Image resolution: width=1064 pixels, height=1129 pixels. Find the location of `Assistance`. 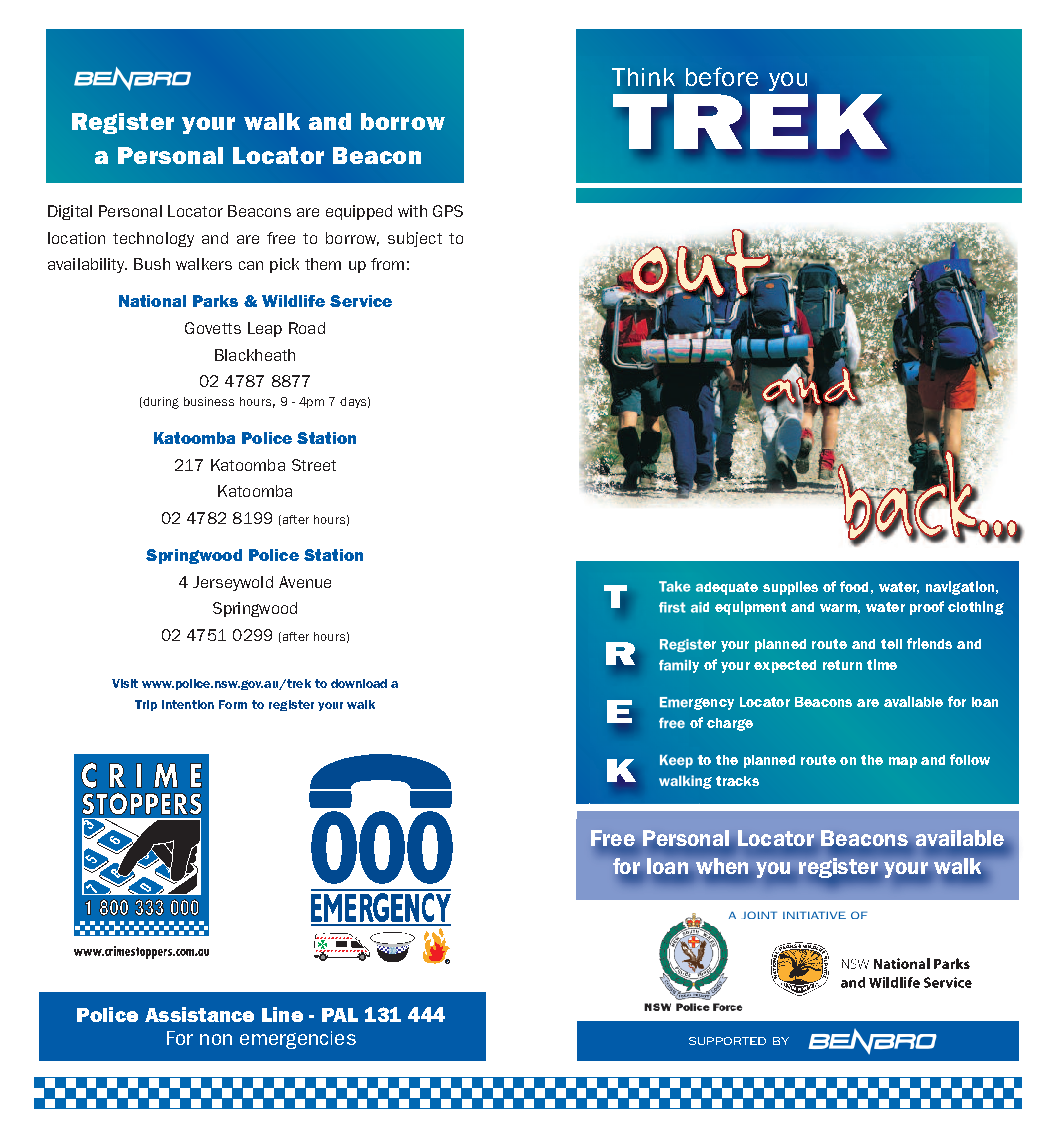

Assistance is located at coordinates (199, 1014).
